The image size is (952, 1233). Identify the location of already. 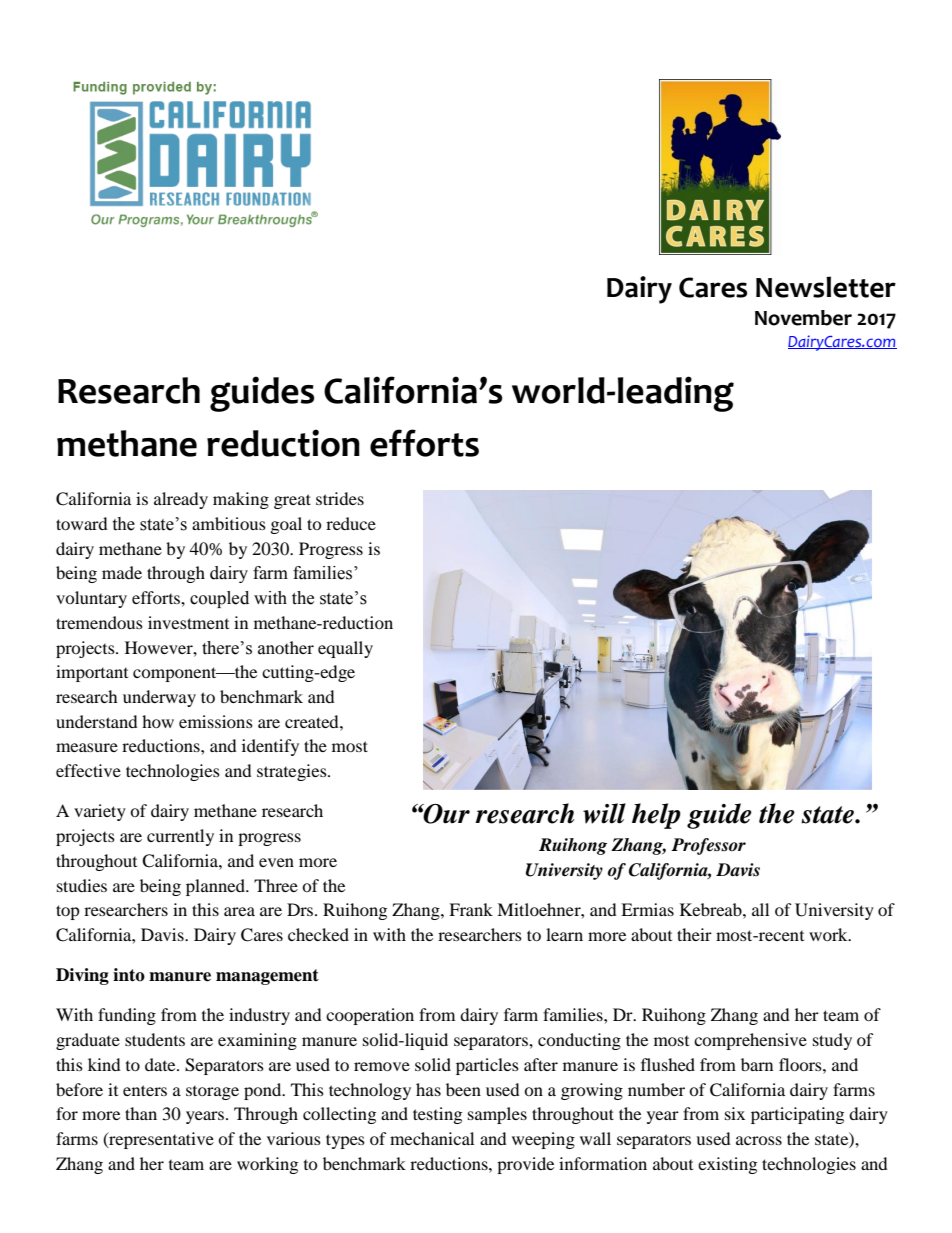
(181, 500).
